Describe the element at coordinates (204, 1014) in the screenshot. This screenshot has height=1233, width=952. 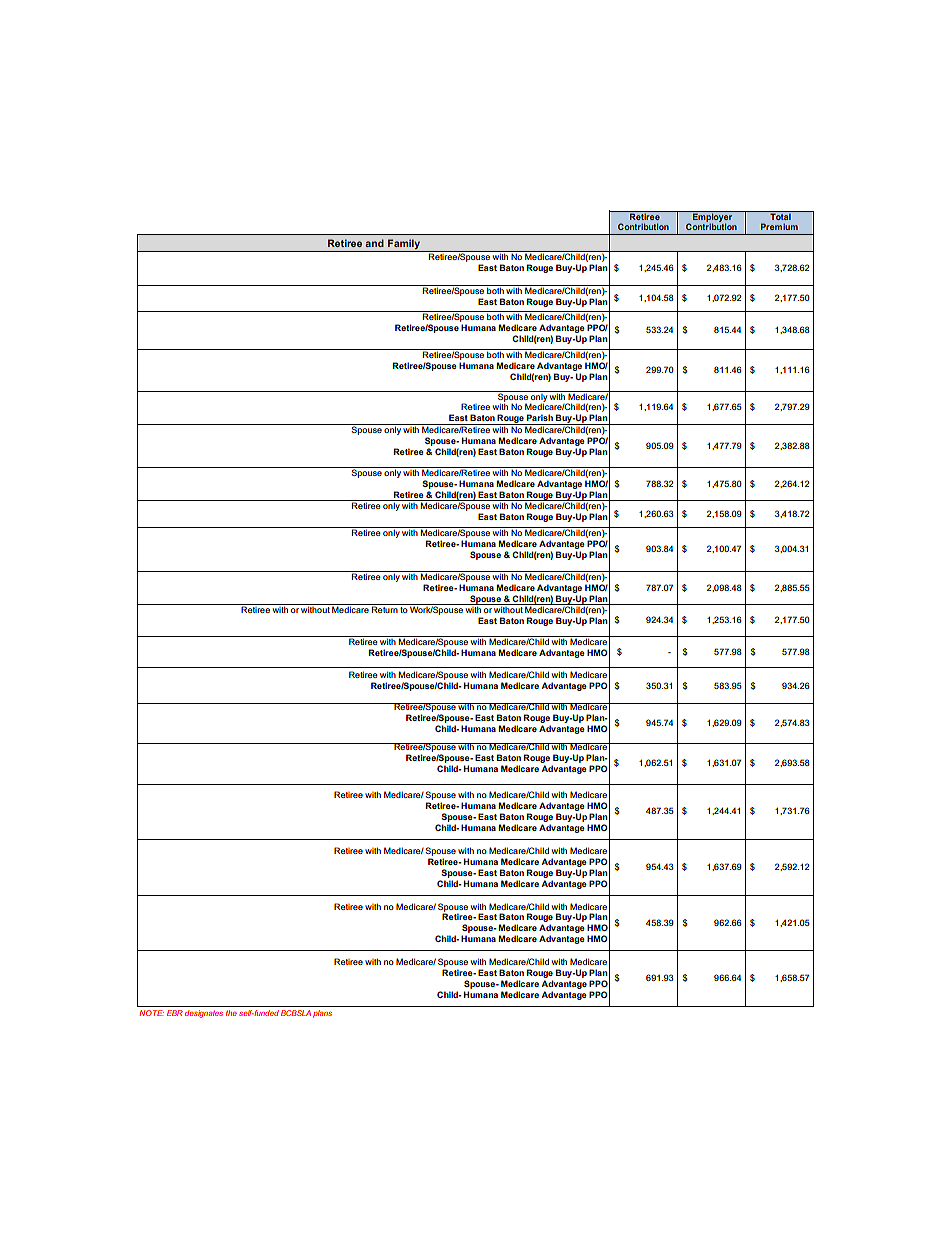
I see `designates` at that location.
